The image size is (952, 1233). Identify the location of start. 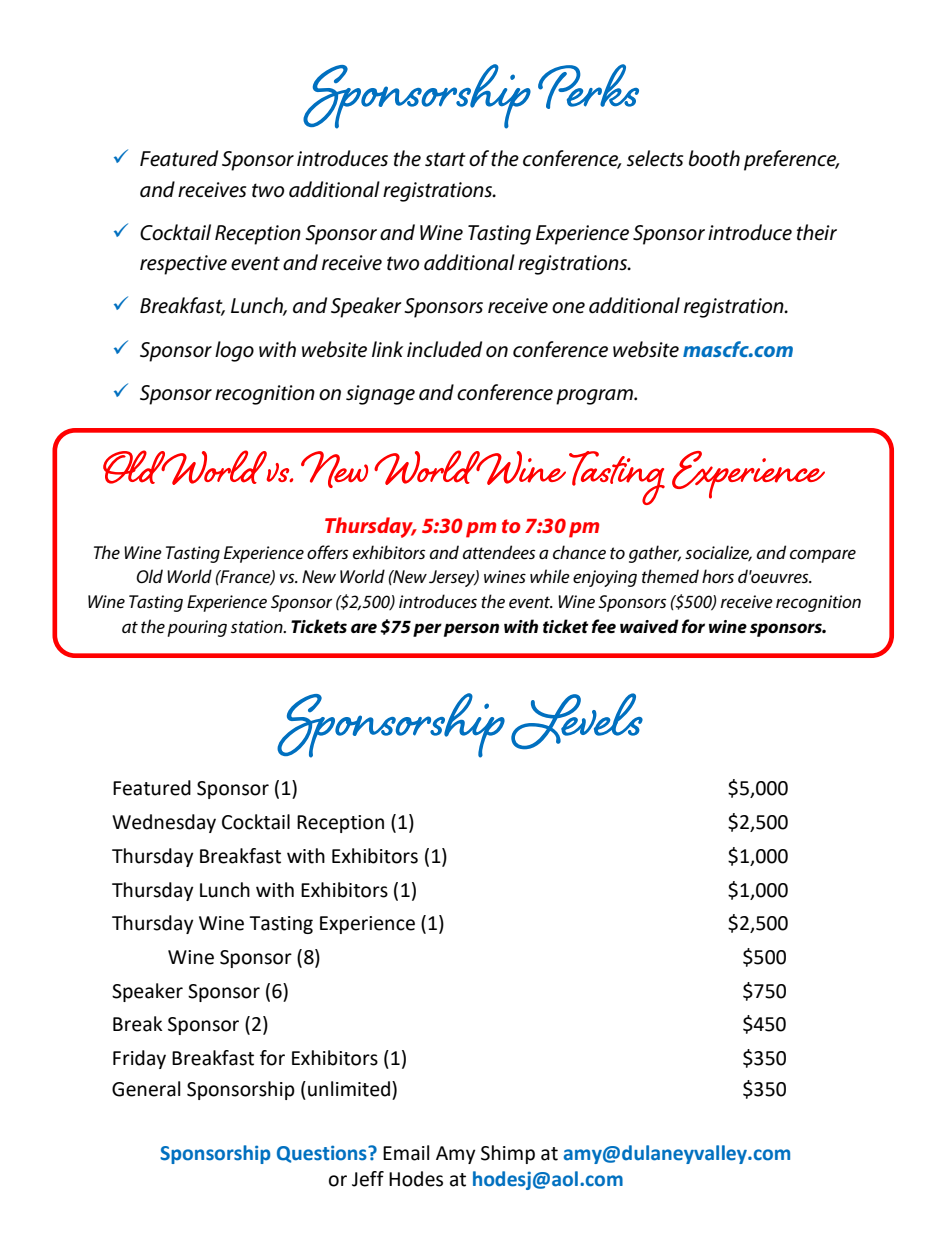
(445, 159).
